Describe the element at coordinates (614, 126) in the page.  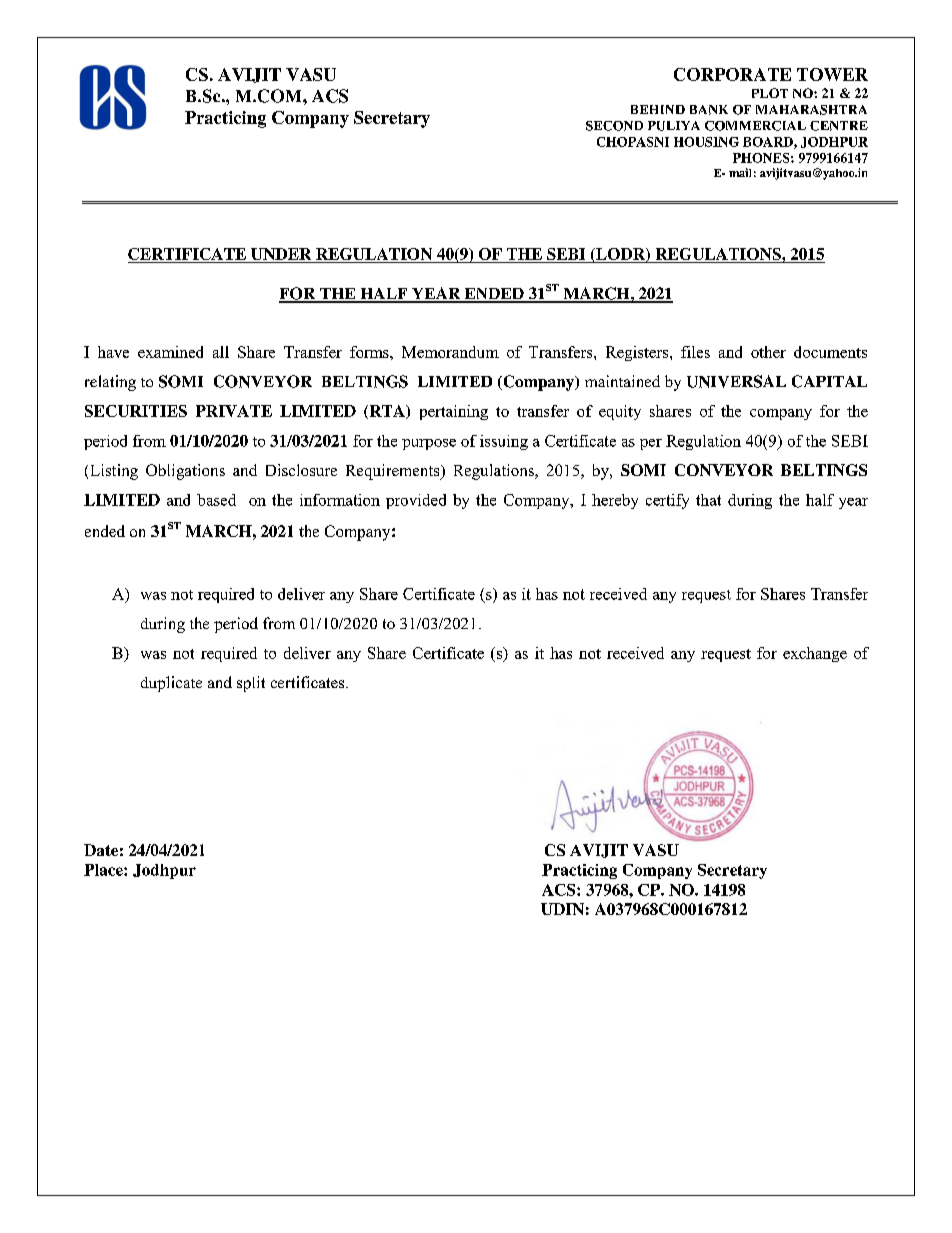
I see `SECOND` at that location.
